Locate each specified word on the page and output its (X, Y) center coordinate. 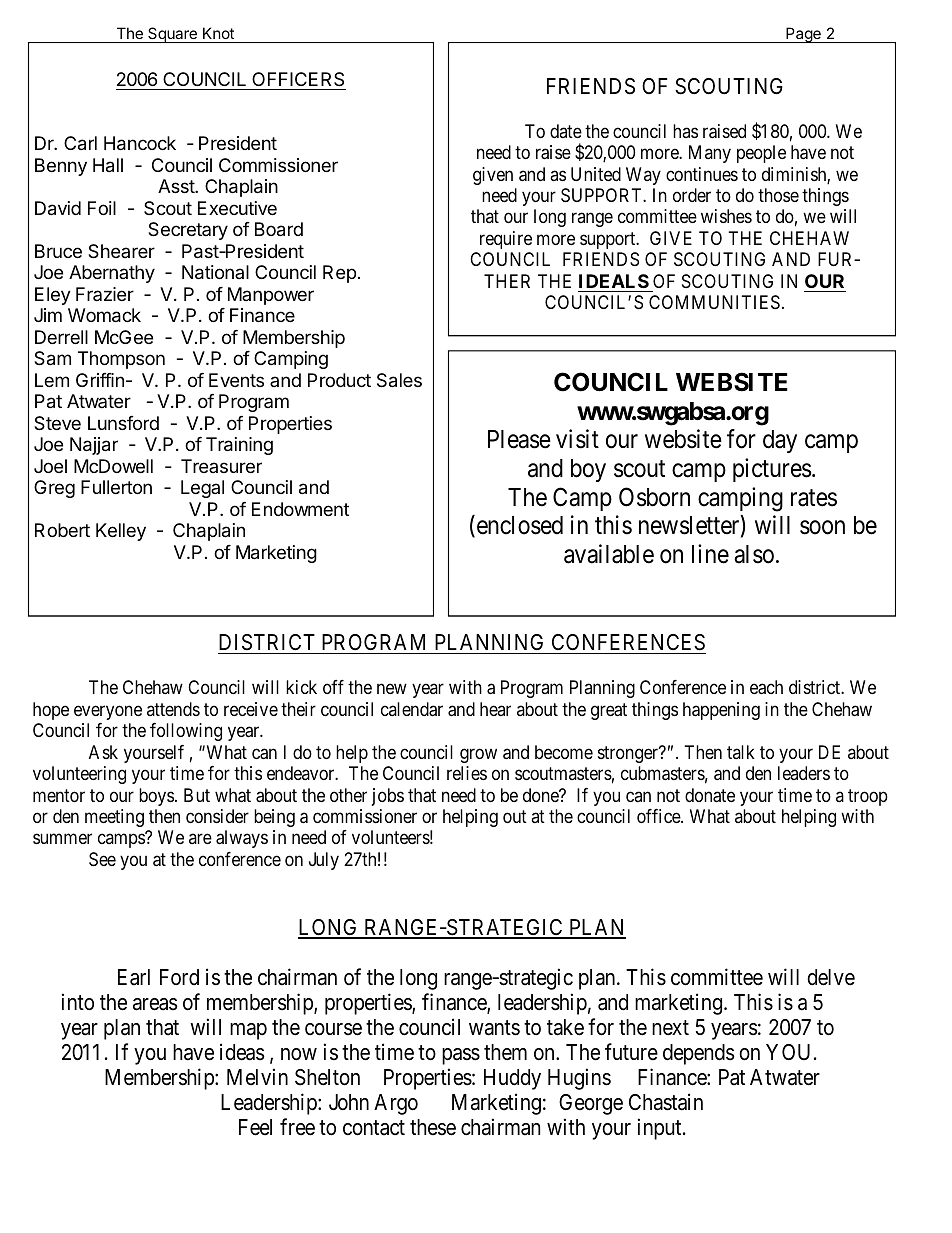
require (506, 240)
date (566, 131)
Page (803, 35)
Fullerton (116, 487)
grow (478, 755)
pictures (772, 470)
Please (519, 439)
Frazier (105, 294)
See (102, 859)
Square (172, 35)
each (766, 687)
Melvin (257, 1076)
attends (173, 709)
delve (831, 977)
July (324, 861)
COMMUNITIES (714, 302)
